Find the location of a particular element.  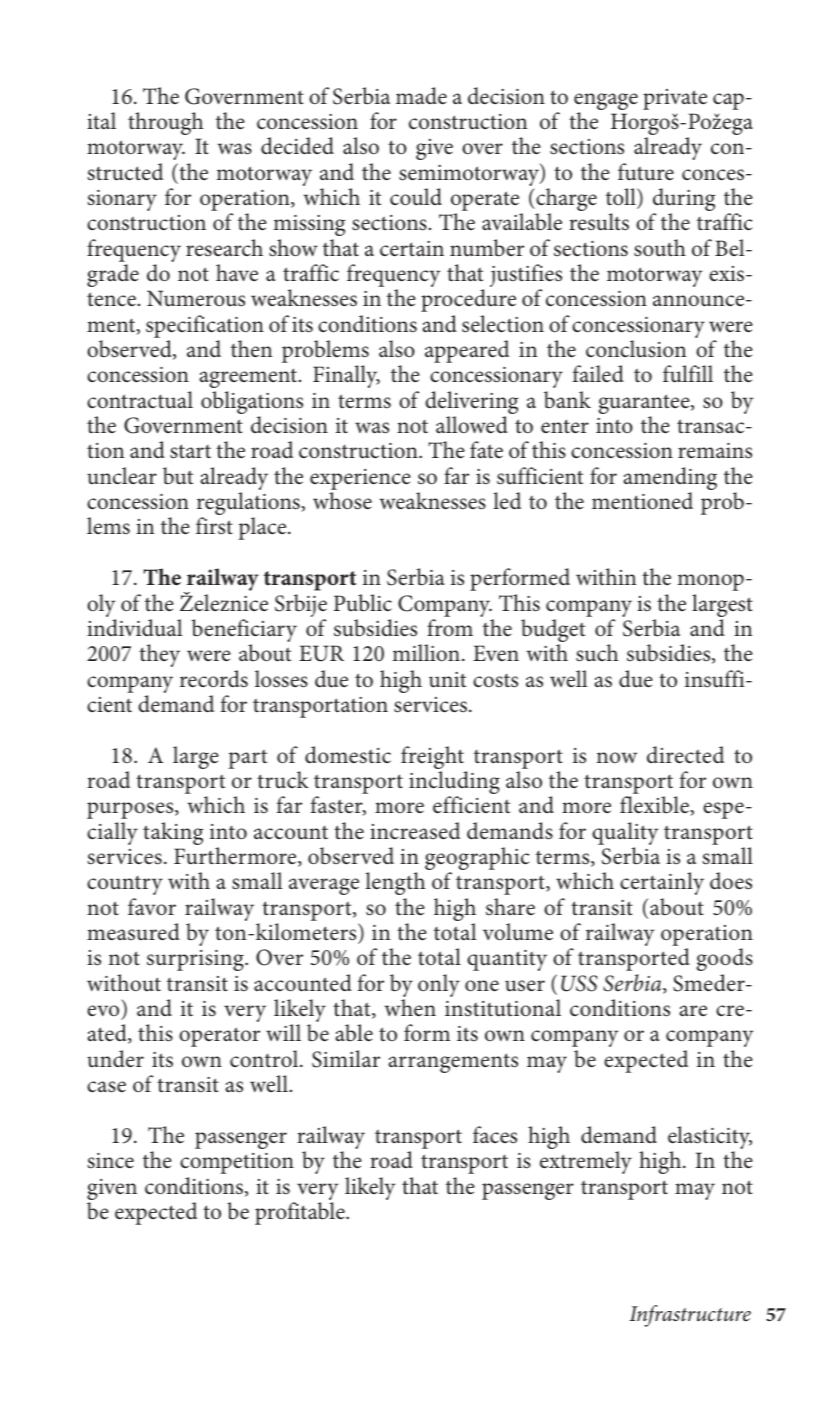

favor is located at coordinates (152, 907).
